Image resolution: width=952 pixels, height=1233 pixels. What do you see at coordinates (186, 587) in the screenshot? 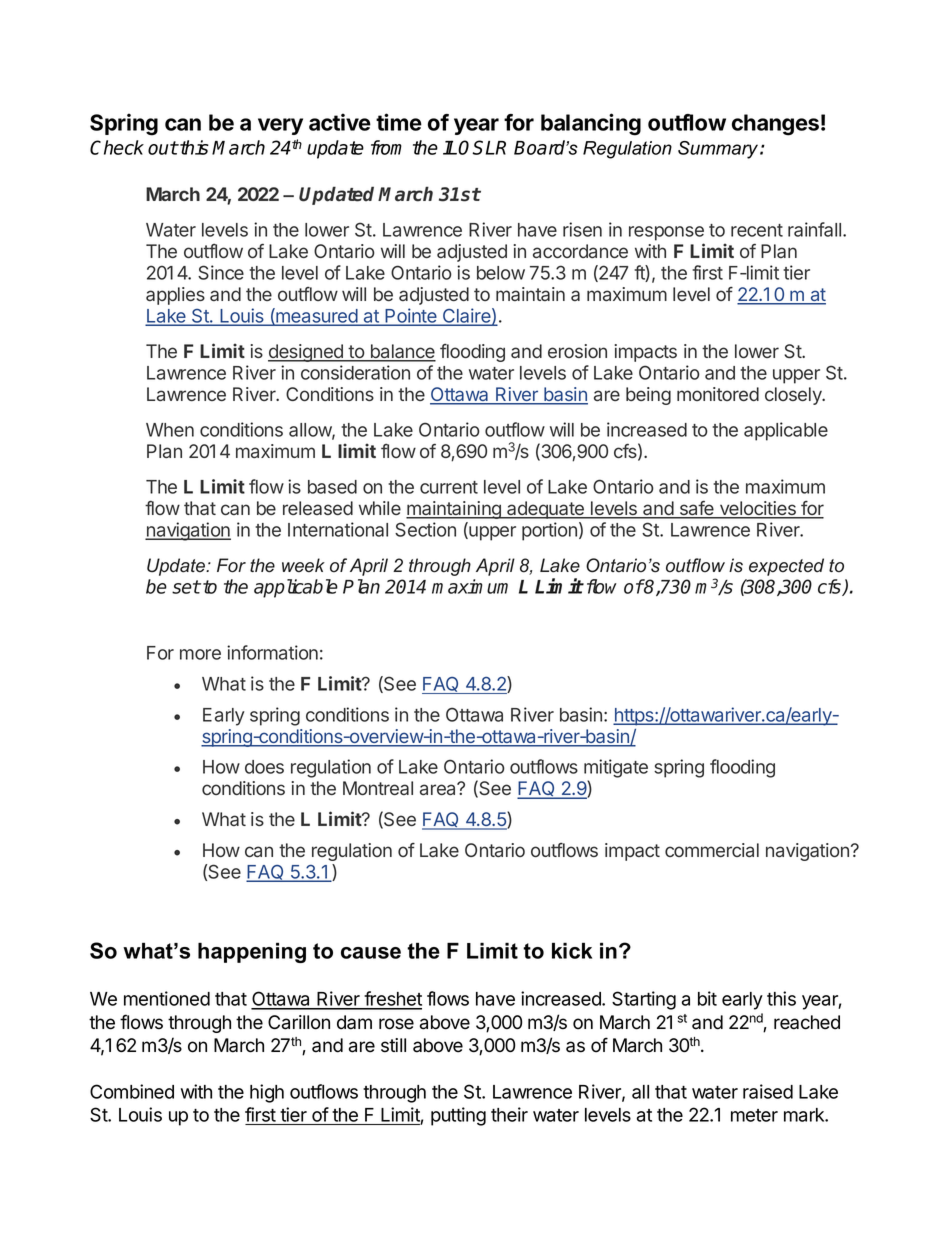
I see `set` at bounding box center [186, 587].
